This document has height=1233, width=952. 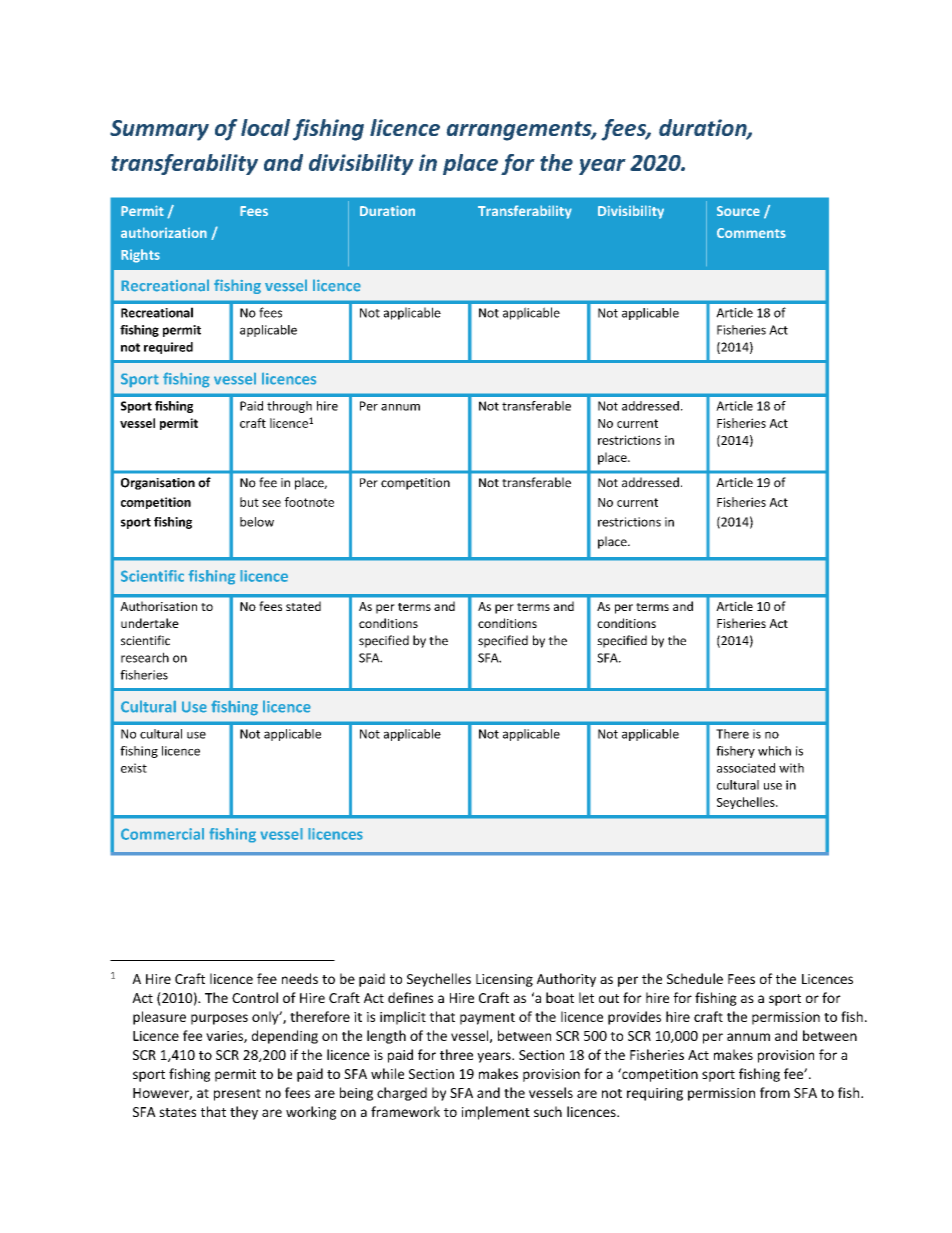 What do you see at coordinates (158, 606) in the document?
I see `Authorisation` at bounding box center [158, 606].
